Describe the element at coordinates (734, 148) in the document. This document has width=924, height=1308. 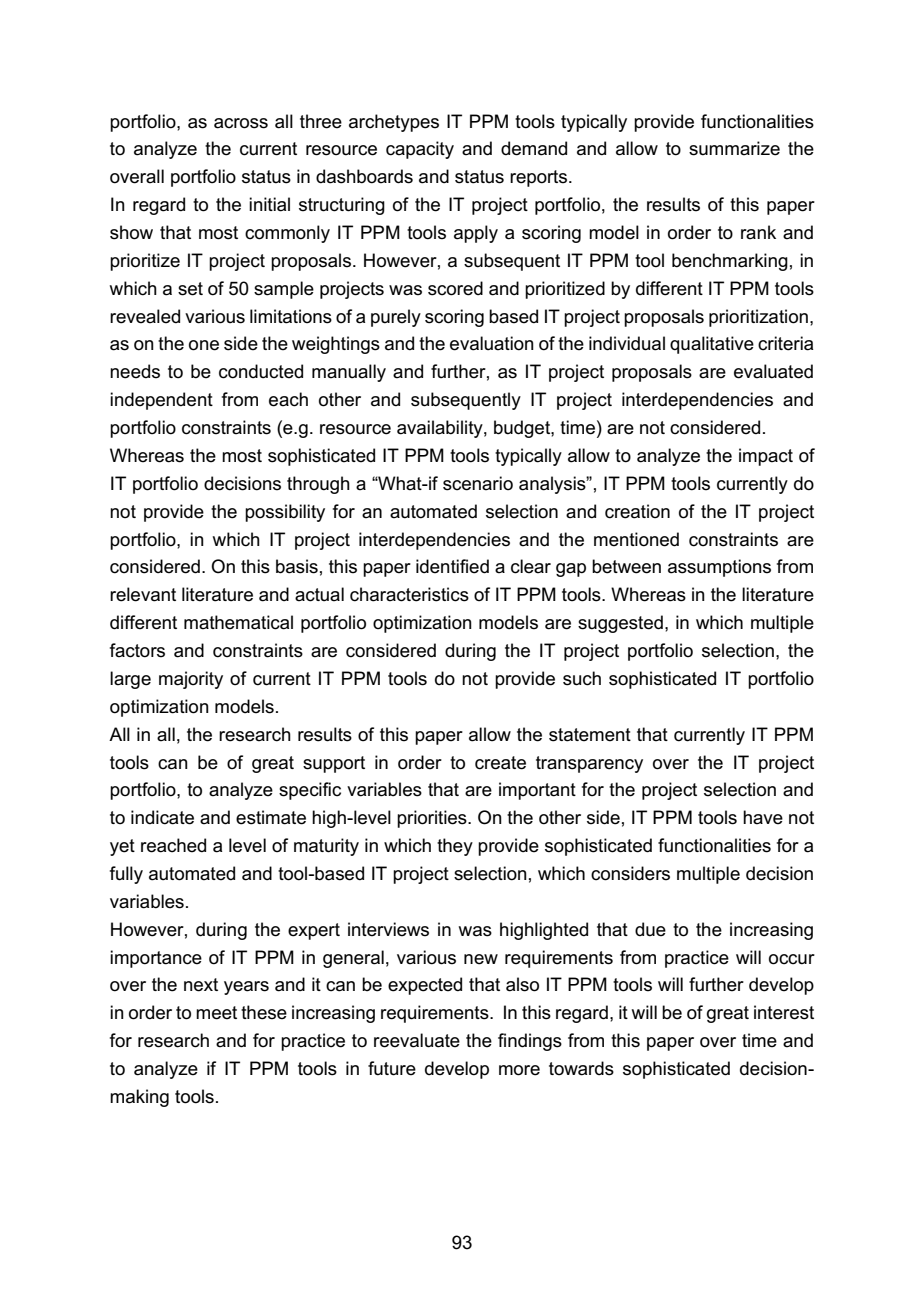
I see `summarize` at that location.
